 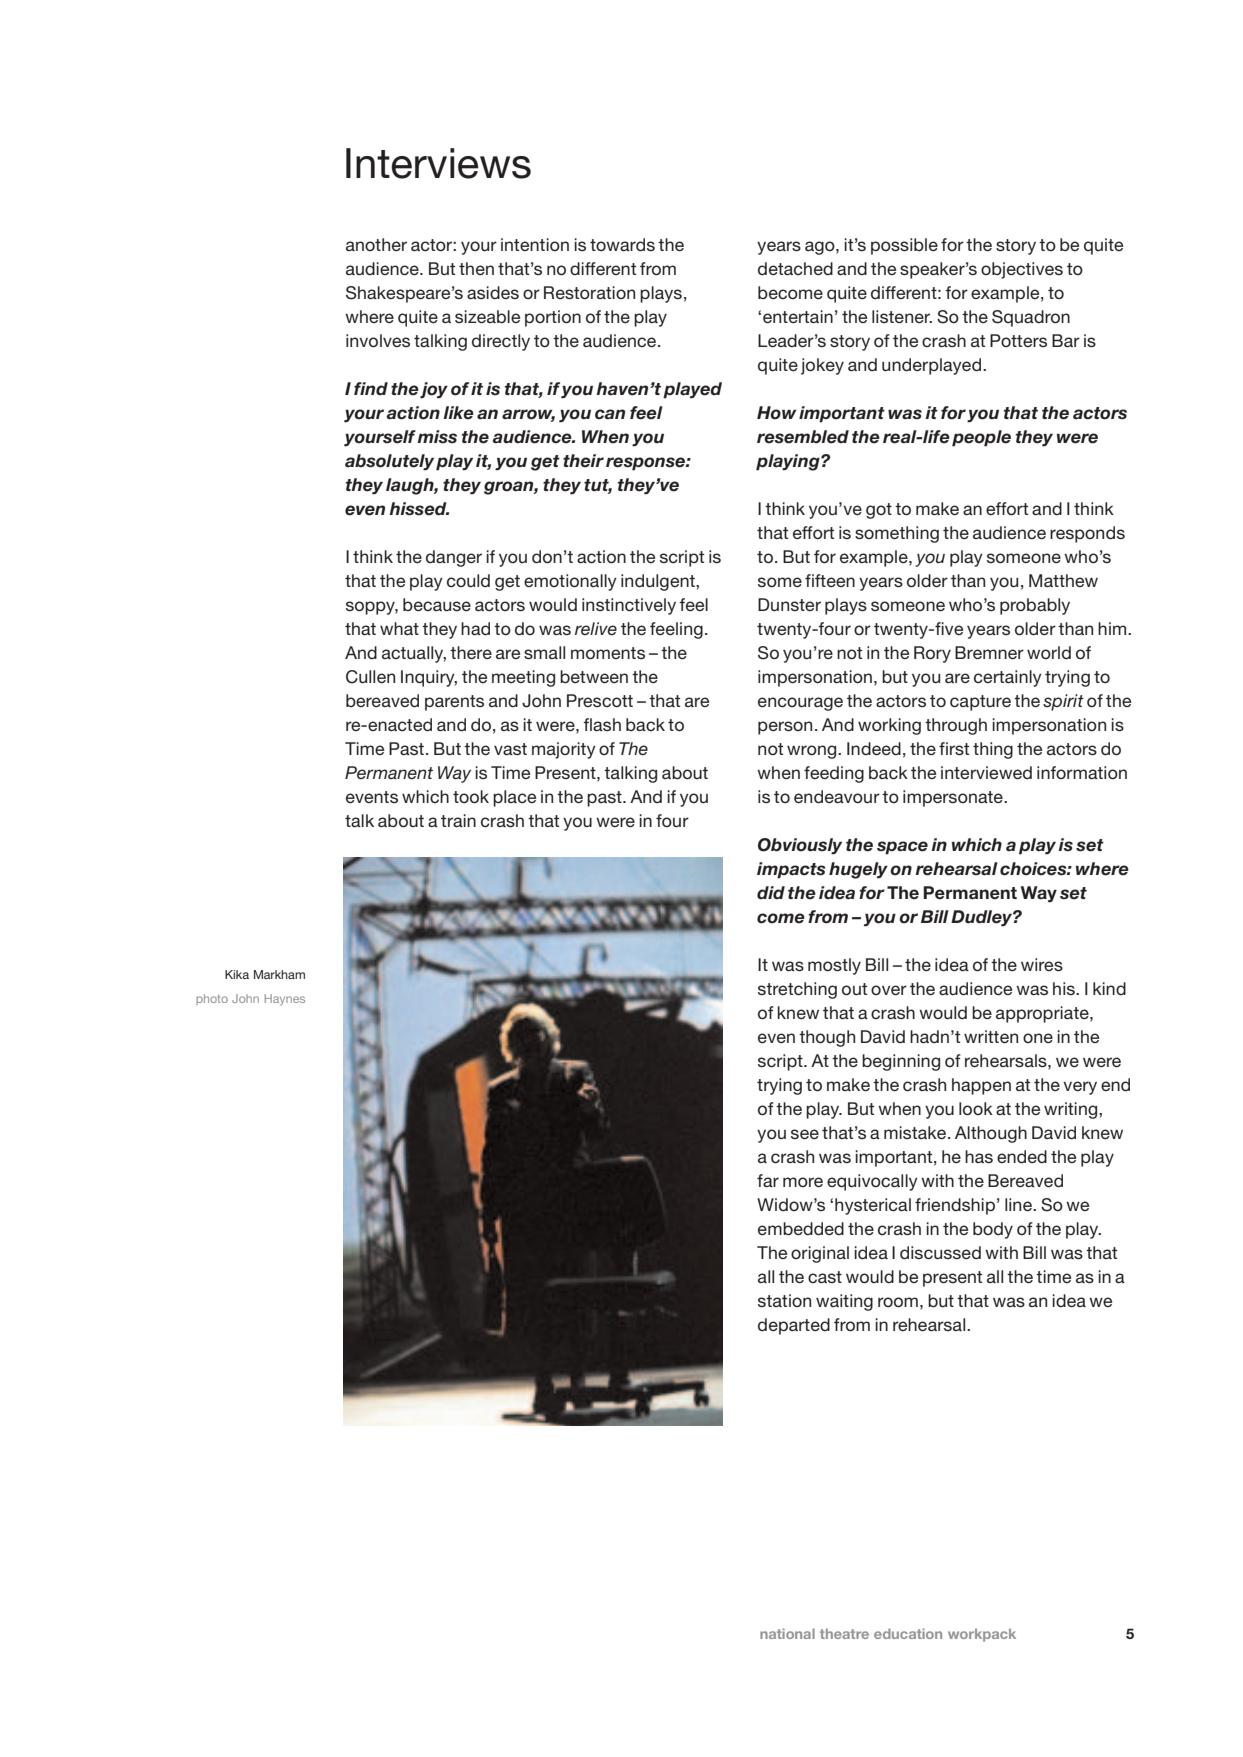 What do you see at coordinates (376, 244) in the image?
I see `another` at bounding box center [376, 244].
